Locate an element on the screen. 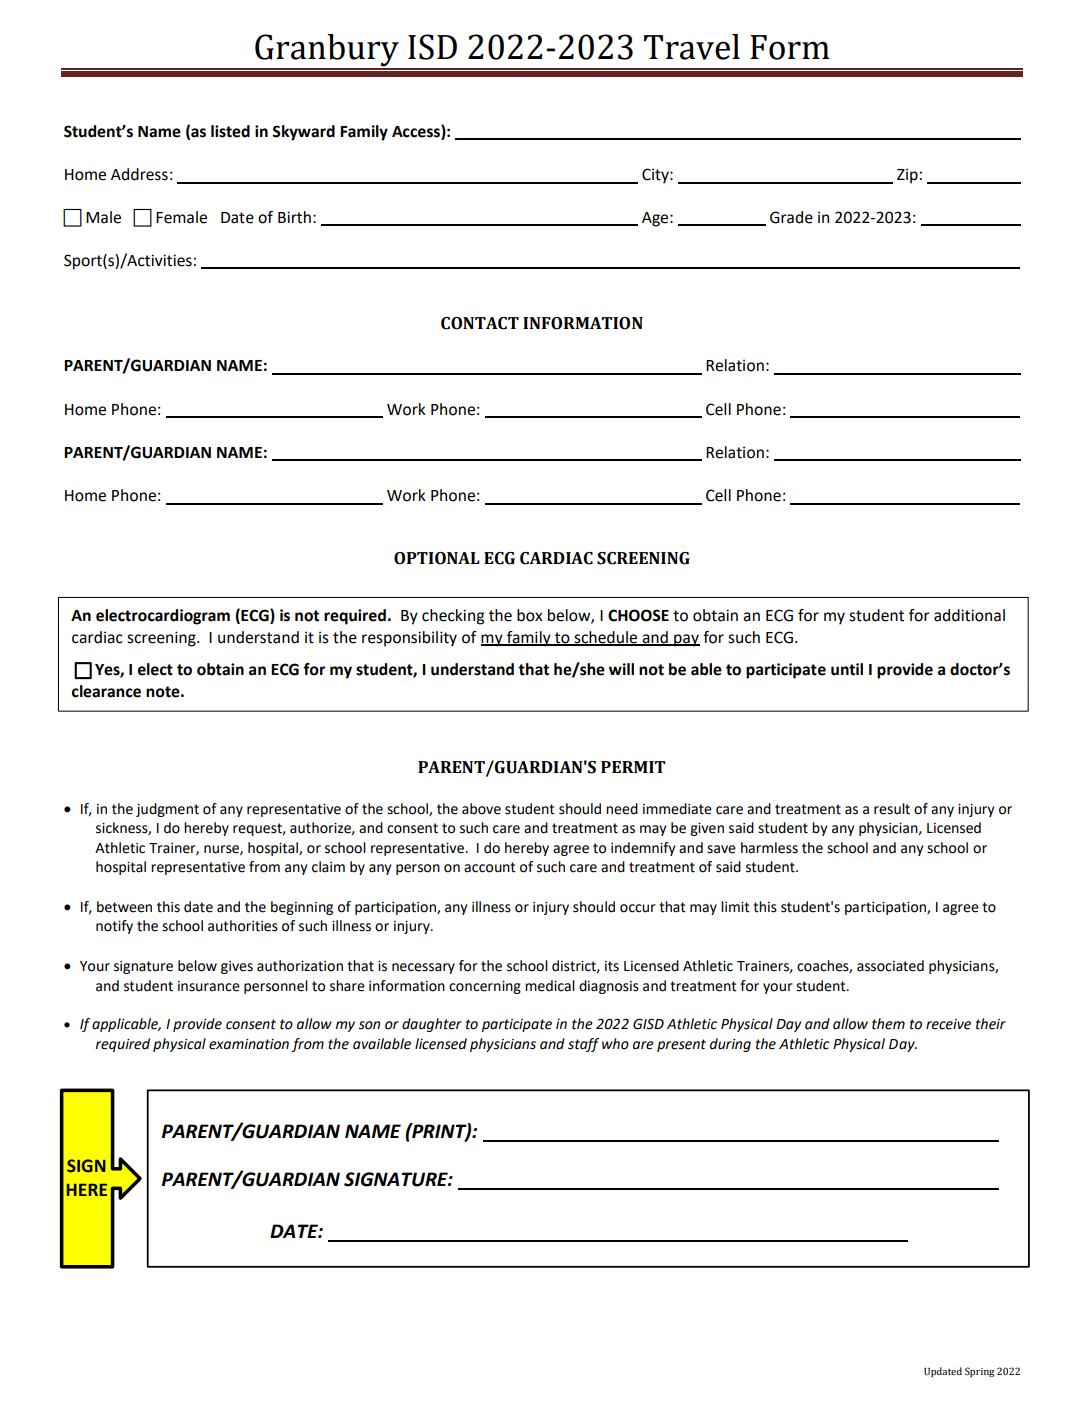 This screenshot has height=1403, width=1084. staff is located at coordinates (583, 1045).
